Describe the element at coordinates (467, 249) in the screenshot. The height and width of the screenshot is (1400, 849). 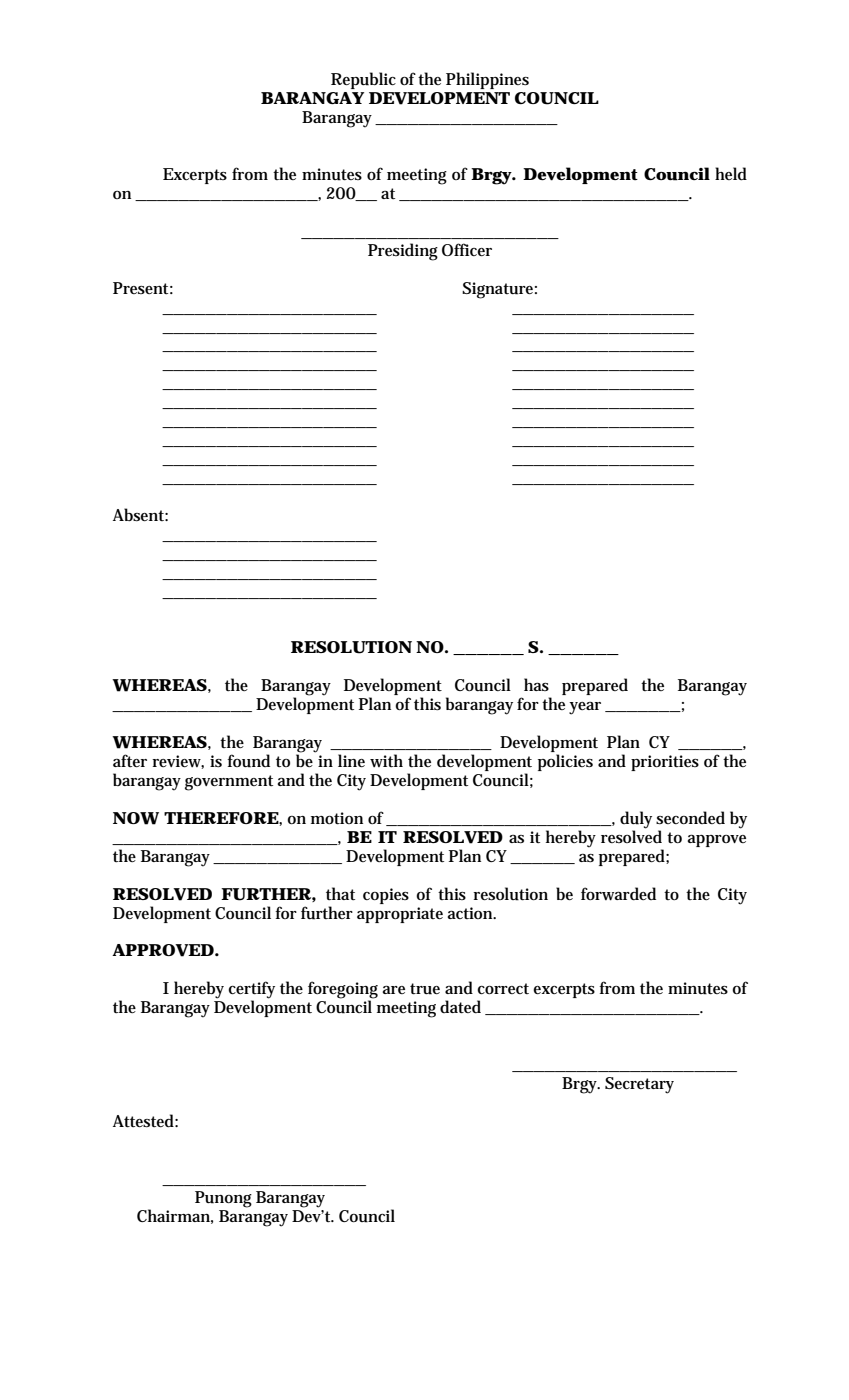
I see `Officer` at that location.
